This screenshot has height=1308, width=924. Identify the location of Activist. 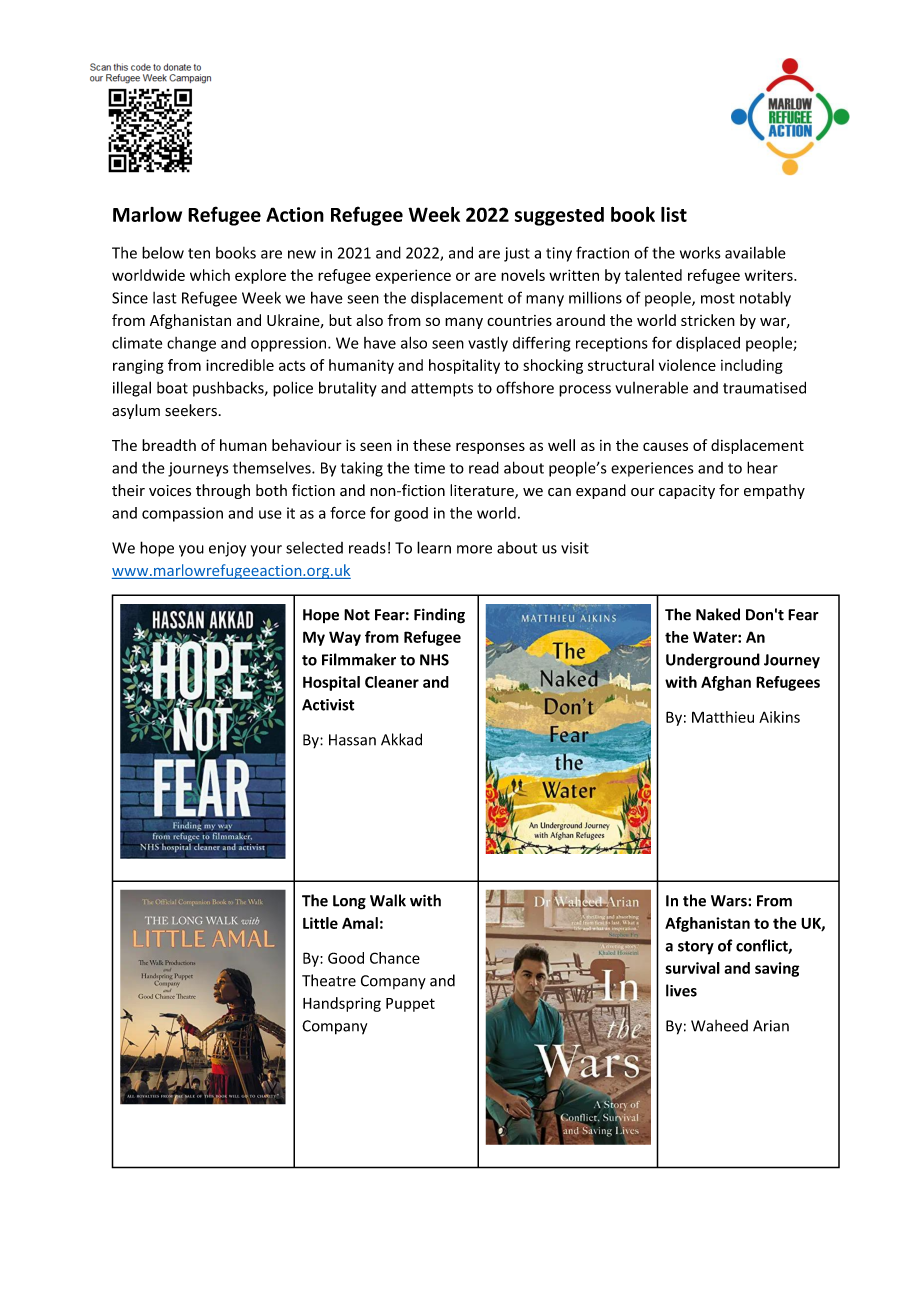
(328, 705).
